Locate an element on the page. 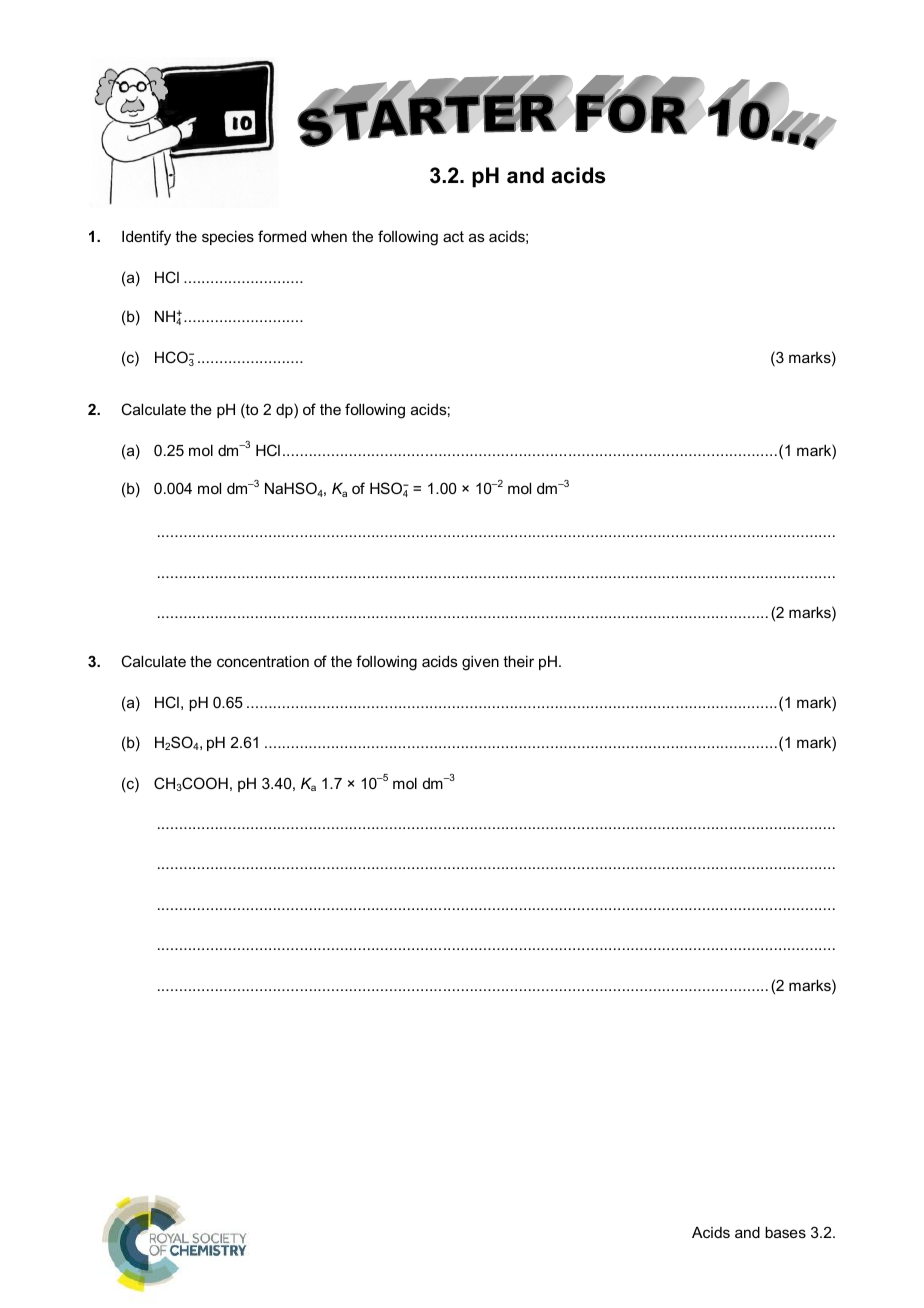  formed is located at coordinates (282, 236).
